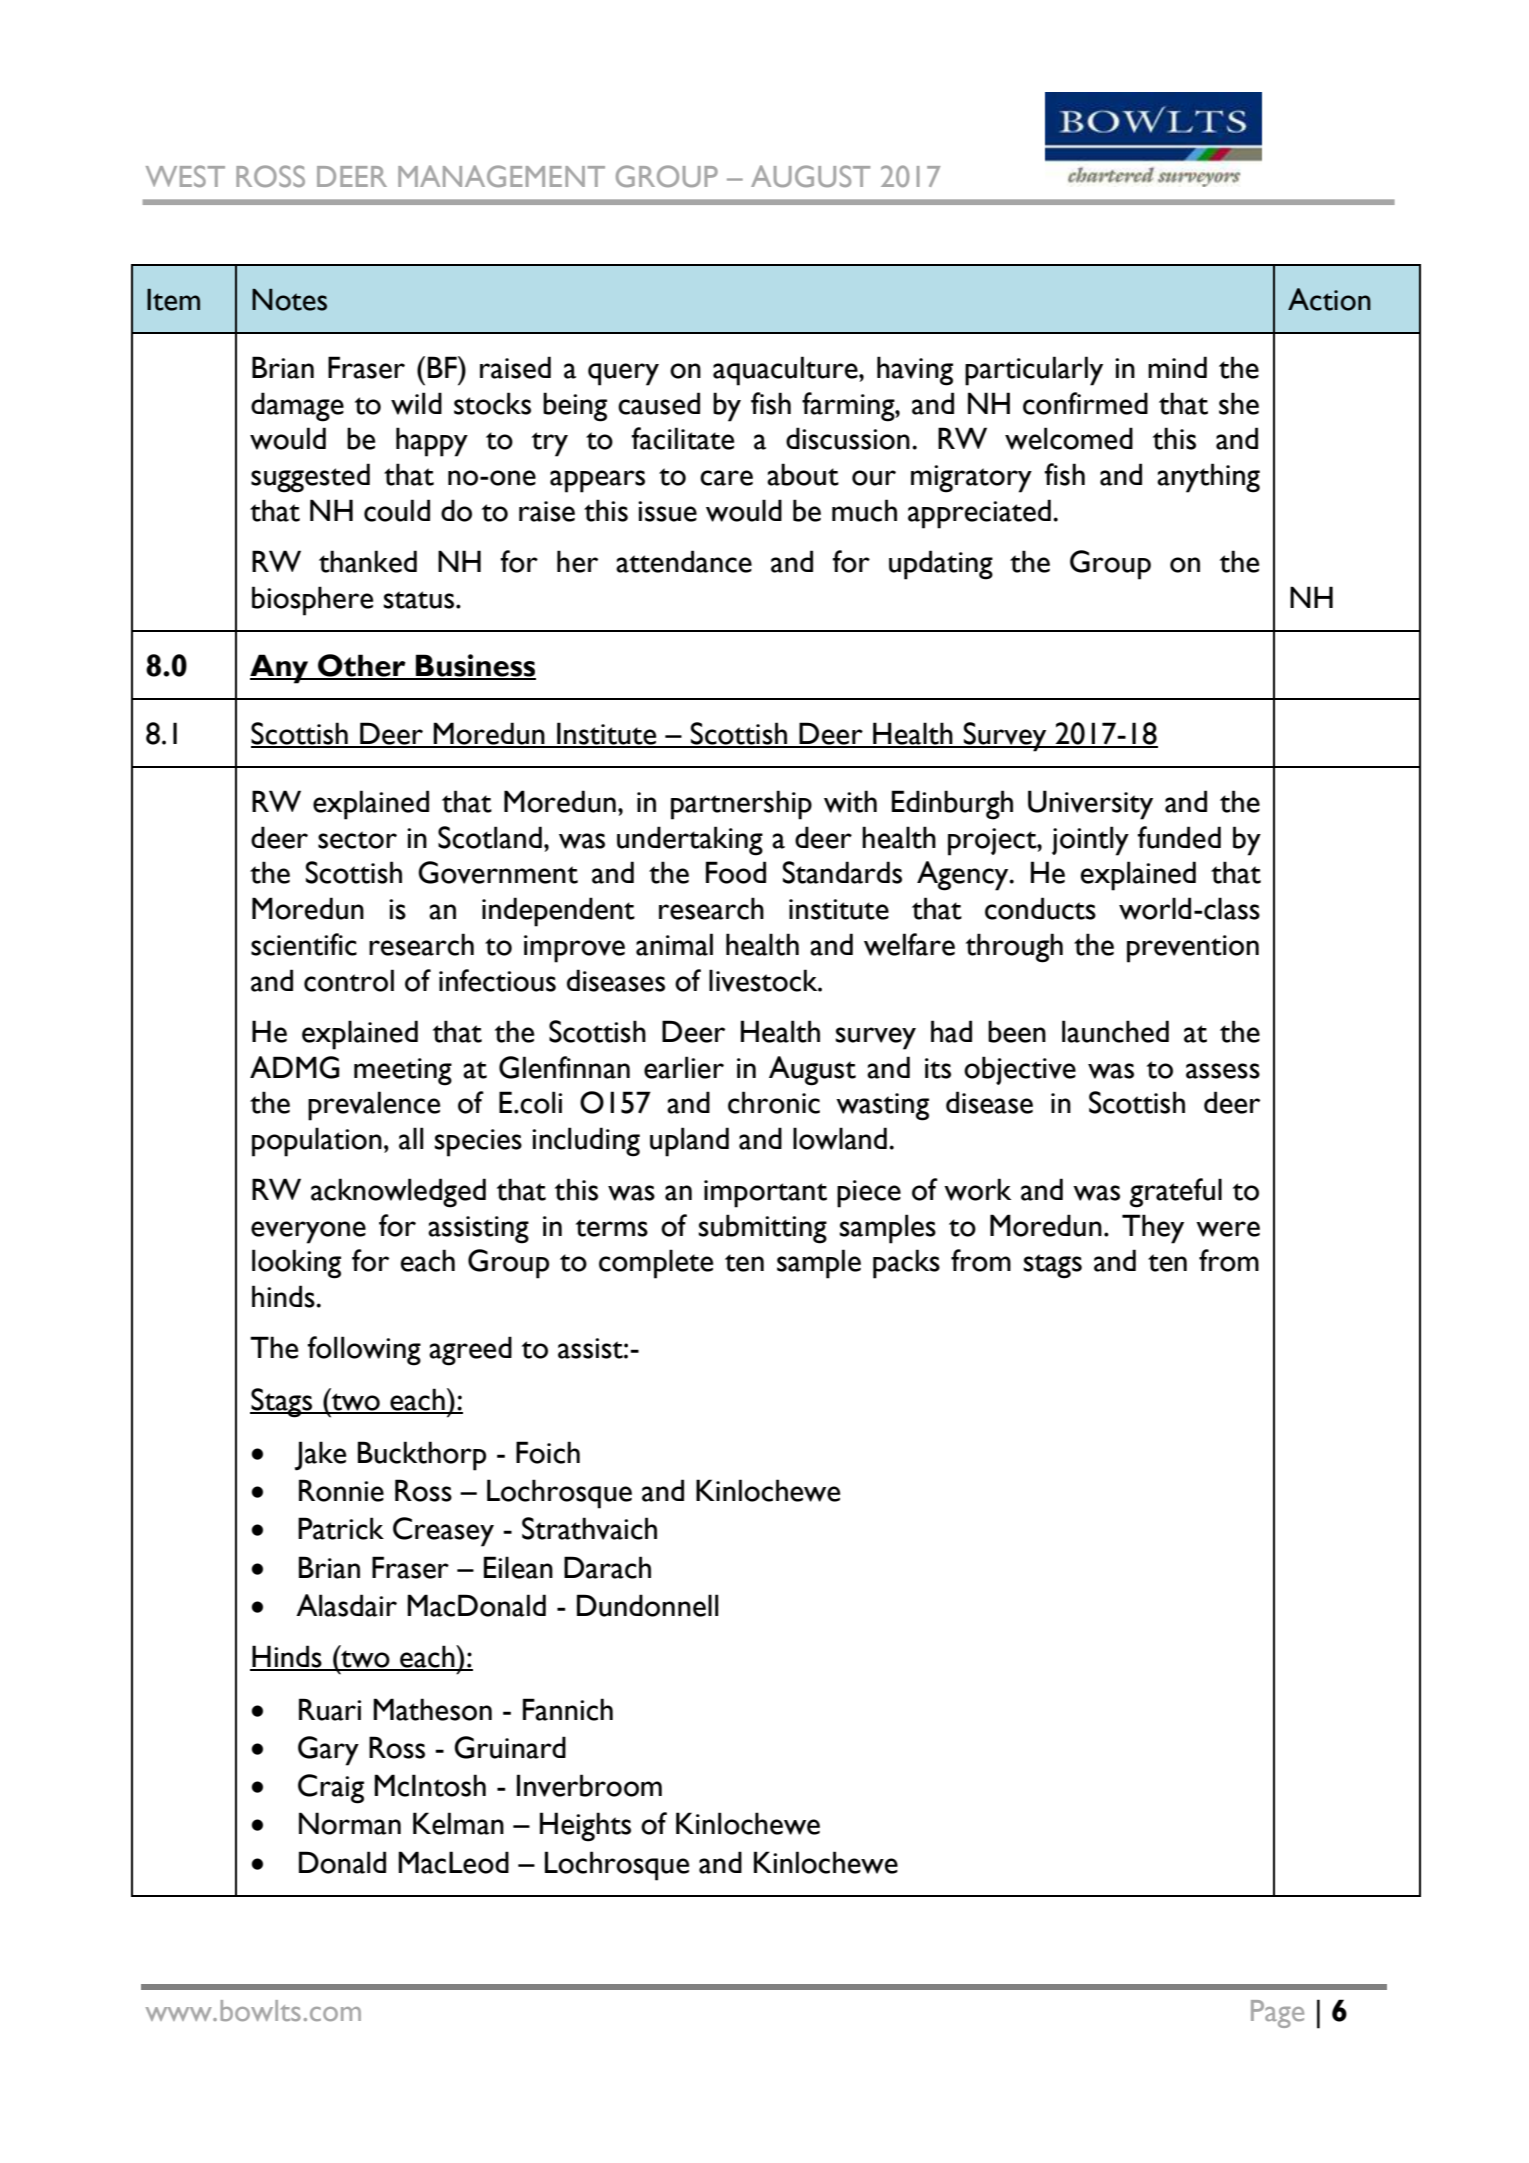  Describe the element at coordinates (585, 1827) in the screenshot. I see `Heights` at that location.
